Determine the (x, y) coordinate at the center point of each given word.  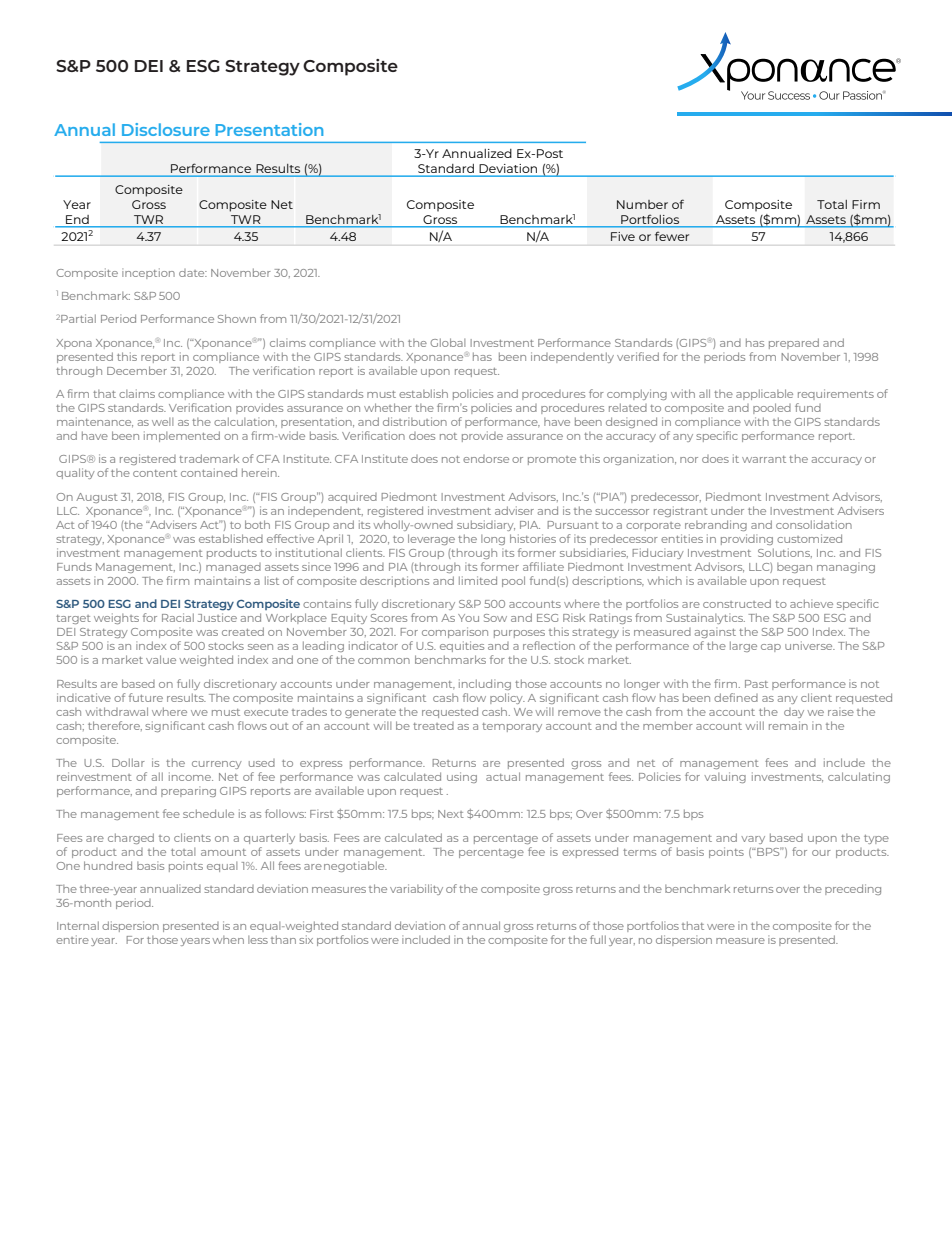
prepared (794, 343)
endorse (486, 459)
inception (148, 273)
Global (447, 342)
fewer (672, 236)
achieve (811, 603)
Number (642, 204)
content (155, 473)
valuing (725, 777)
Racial (178, 617)
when (228, 940)
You (468, 618)
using (462, 777)
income (191, 776)
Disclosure (166, 129)
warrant (764, 459)
